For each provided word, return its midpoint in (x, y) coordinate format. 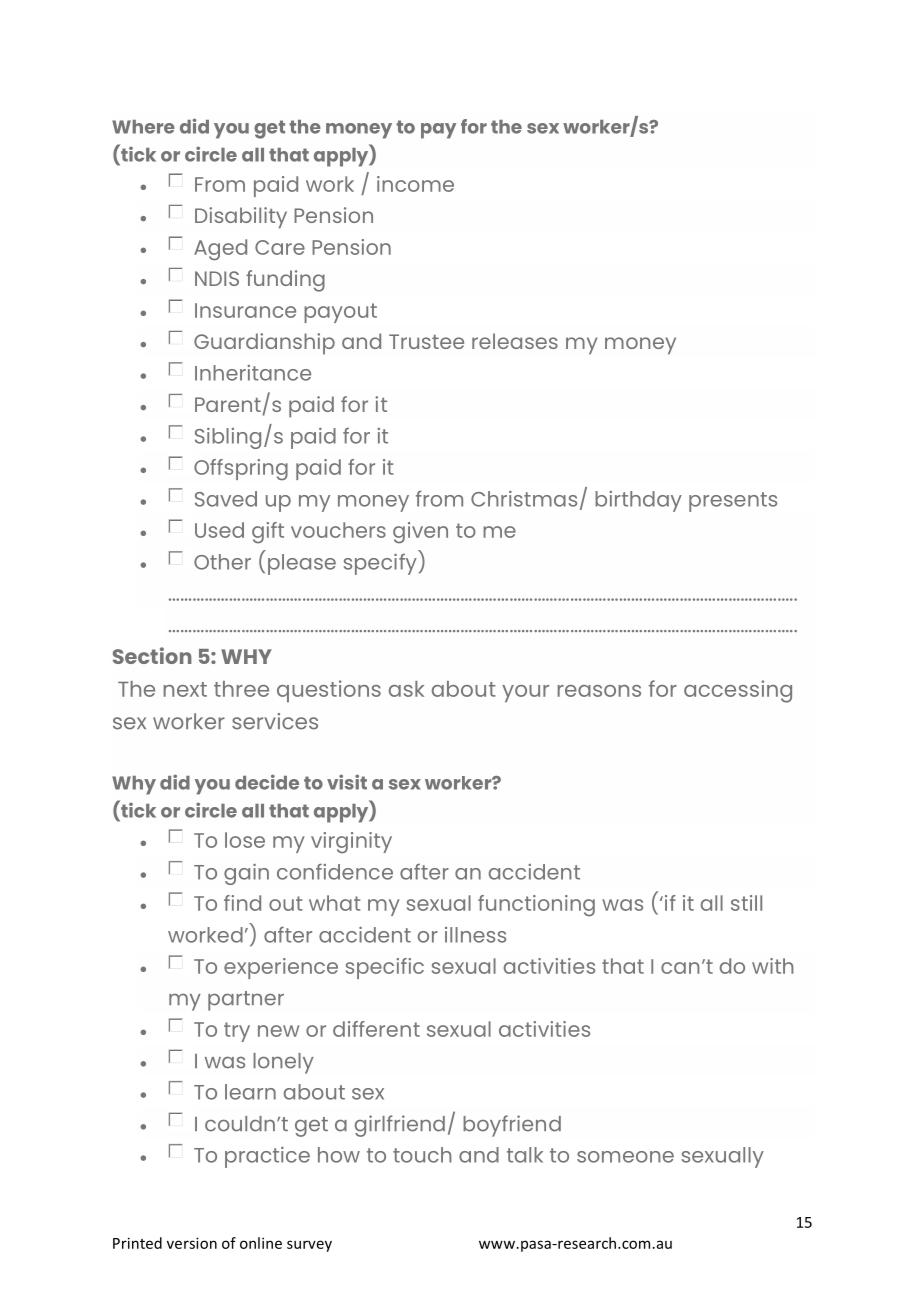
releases (515, 341)
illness (475, 935)
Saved (226, 499)
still (746, 903)
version (192, 1243)
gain (246, 874)
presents (733, 502)
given (420, 533)
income (415, 184)
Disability (241, 218)
